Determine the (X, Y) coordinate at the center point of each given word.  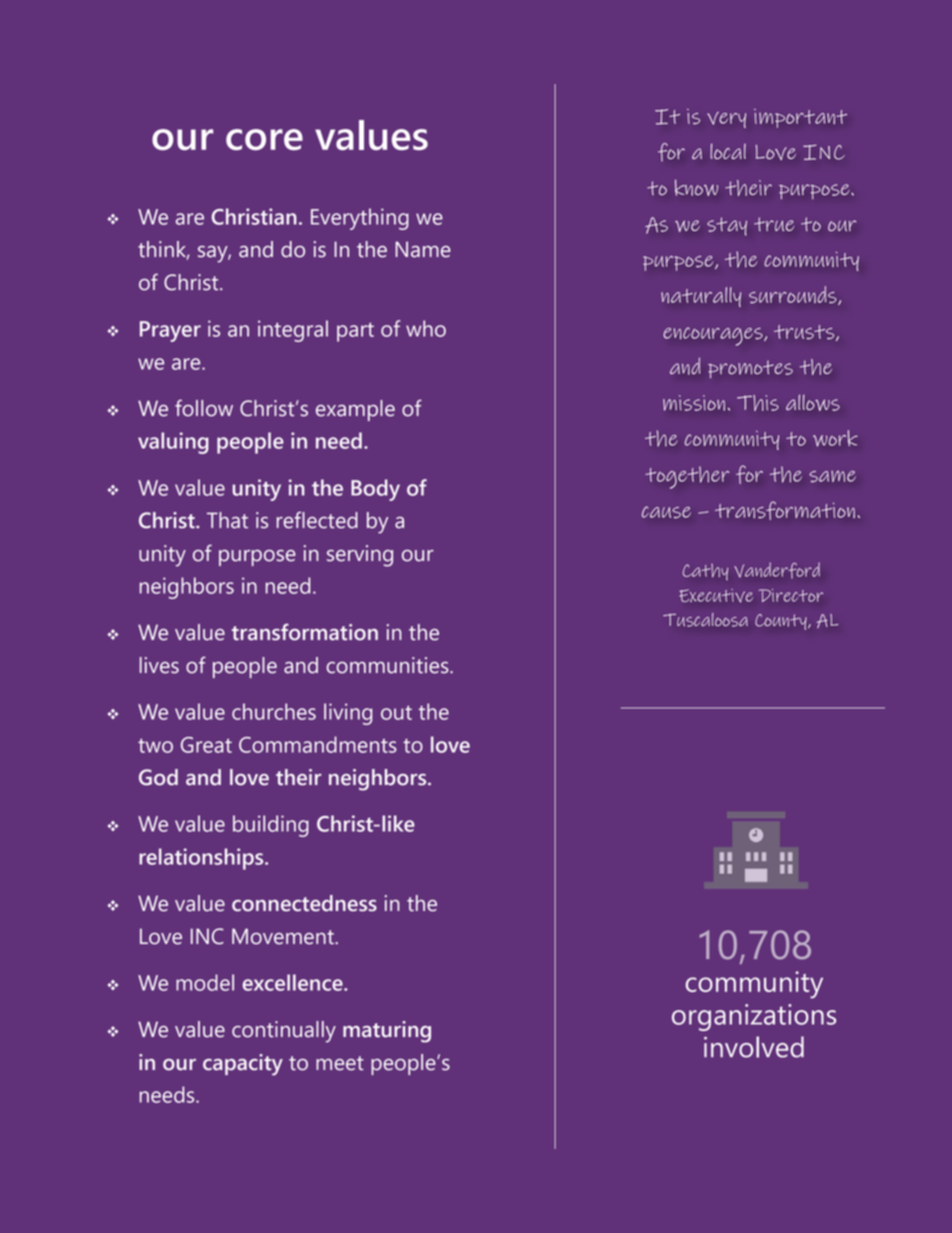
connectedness (304, 903)
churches (274, 711)
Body (375, 490)
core (264, 139)
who (426, 328)
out (396, 712)
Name (423, 249)
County (782, 622)
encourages (714, 336)
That (227, 520)
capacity (243, 1065)
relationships (202, 859)
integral (293, 331)
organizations (754, 1017)
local (728, 151)
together (687, 477)
